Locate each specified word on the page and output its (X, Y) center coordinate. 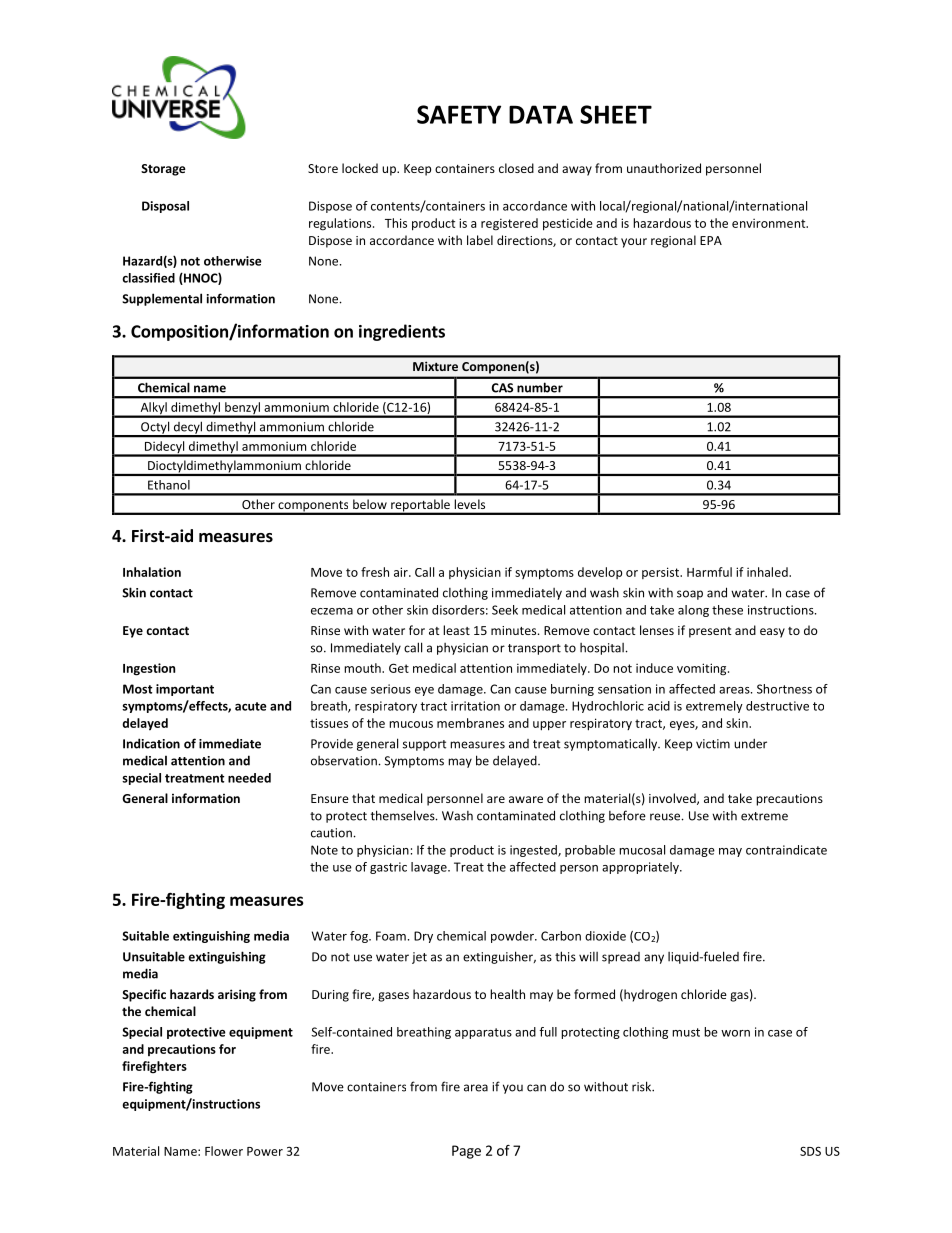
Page (466, 1152)
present (710, 632)
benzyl (242, 409)
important (185, 690)
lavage (430, 868)
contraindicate (786, 850)
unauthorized (664, 168)
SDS (810, 1151)
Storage (163, 170)
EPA (711, 240)
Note (324, 850)
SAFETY (459, 114)
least (456, 630)
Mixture (435, 366)
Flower (224, 1151)
